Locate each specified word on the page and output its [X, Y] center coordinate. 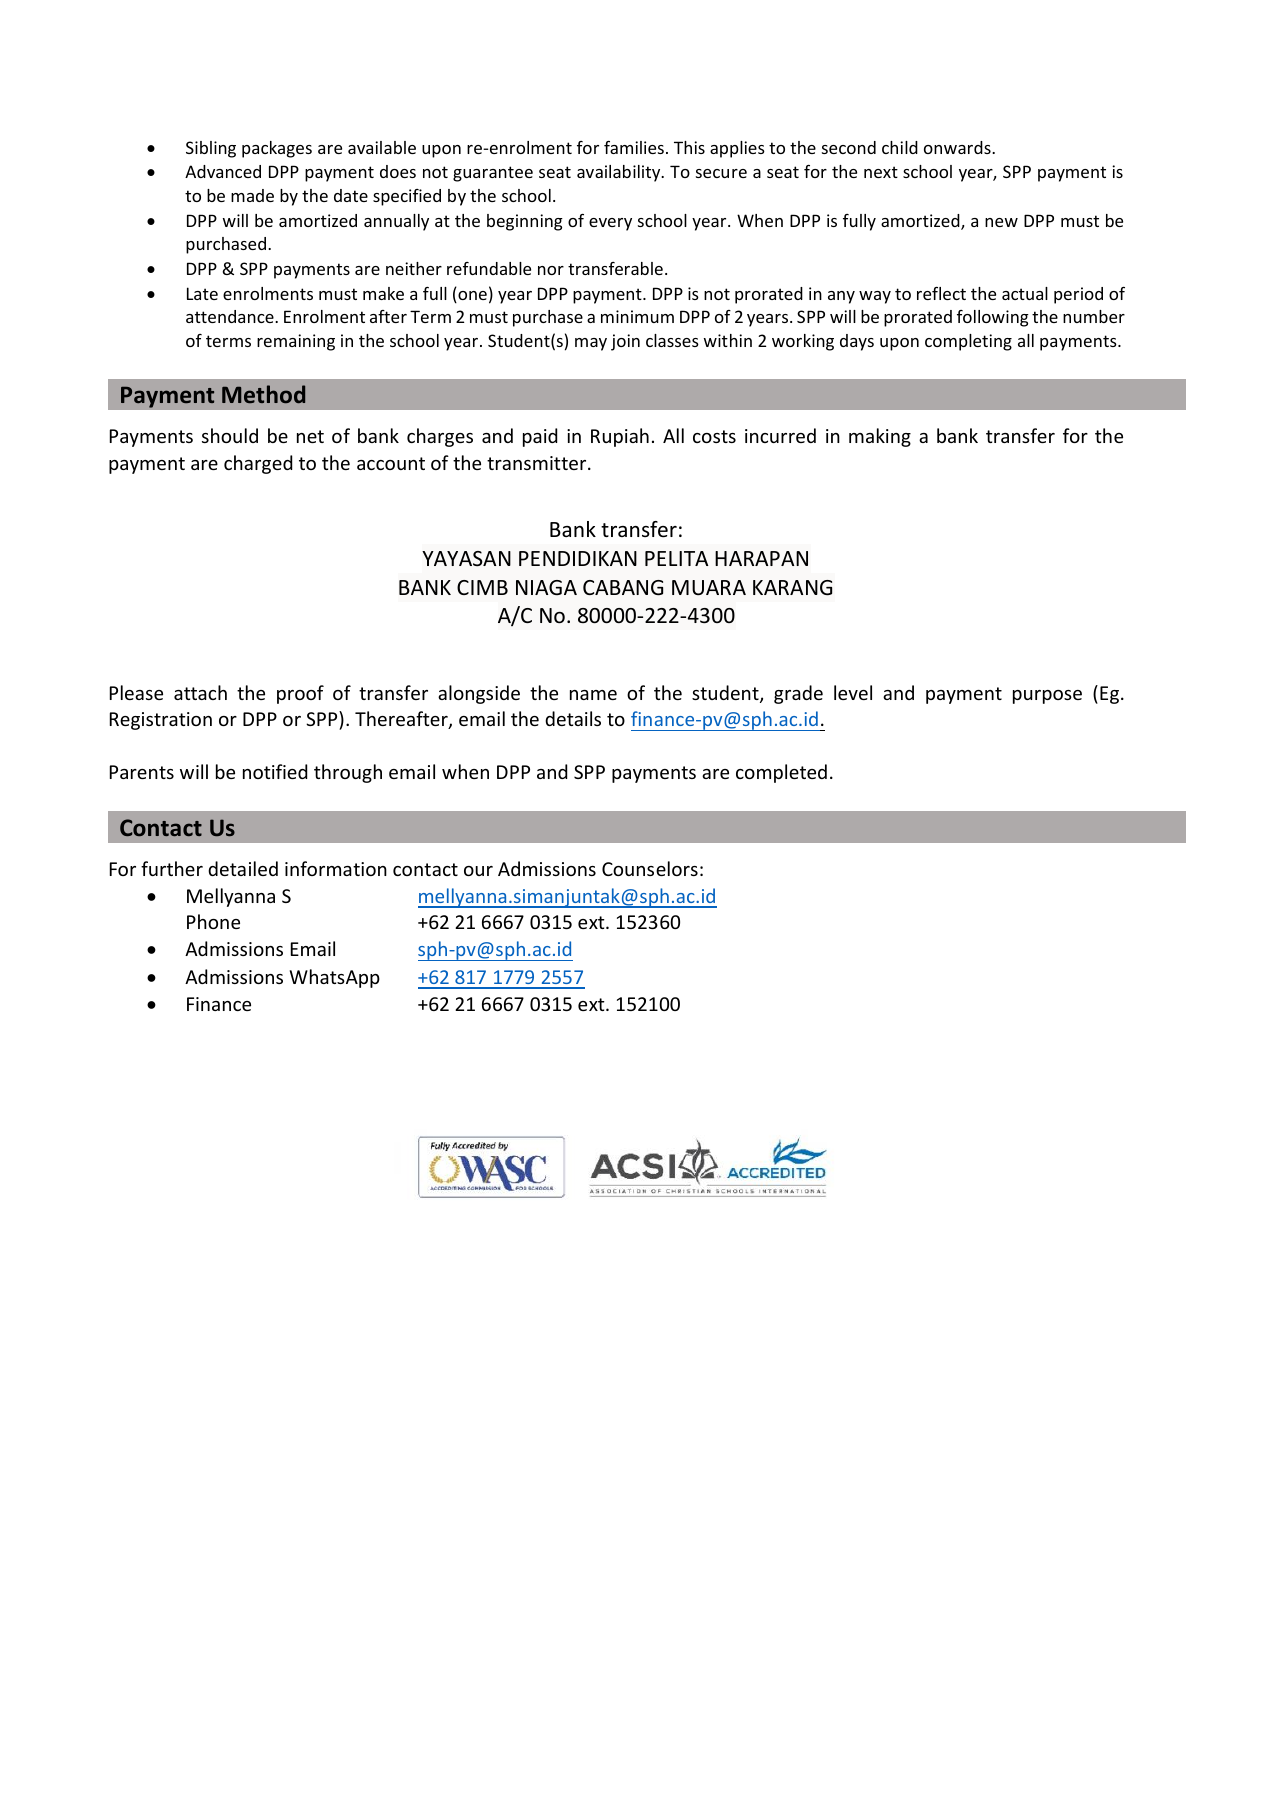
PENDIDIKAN [578, 558]
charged [258, 464]
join [625, 342]
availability [620, 173]
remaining [296, 342]
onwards [958, 147]
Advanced [223, 171]
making [880, 437]
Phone [213, 921]
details [573, 718]
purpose [1047, 697]
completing [968, 342]
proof [300, 694]
